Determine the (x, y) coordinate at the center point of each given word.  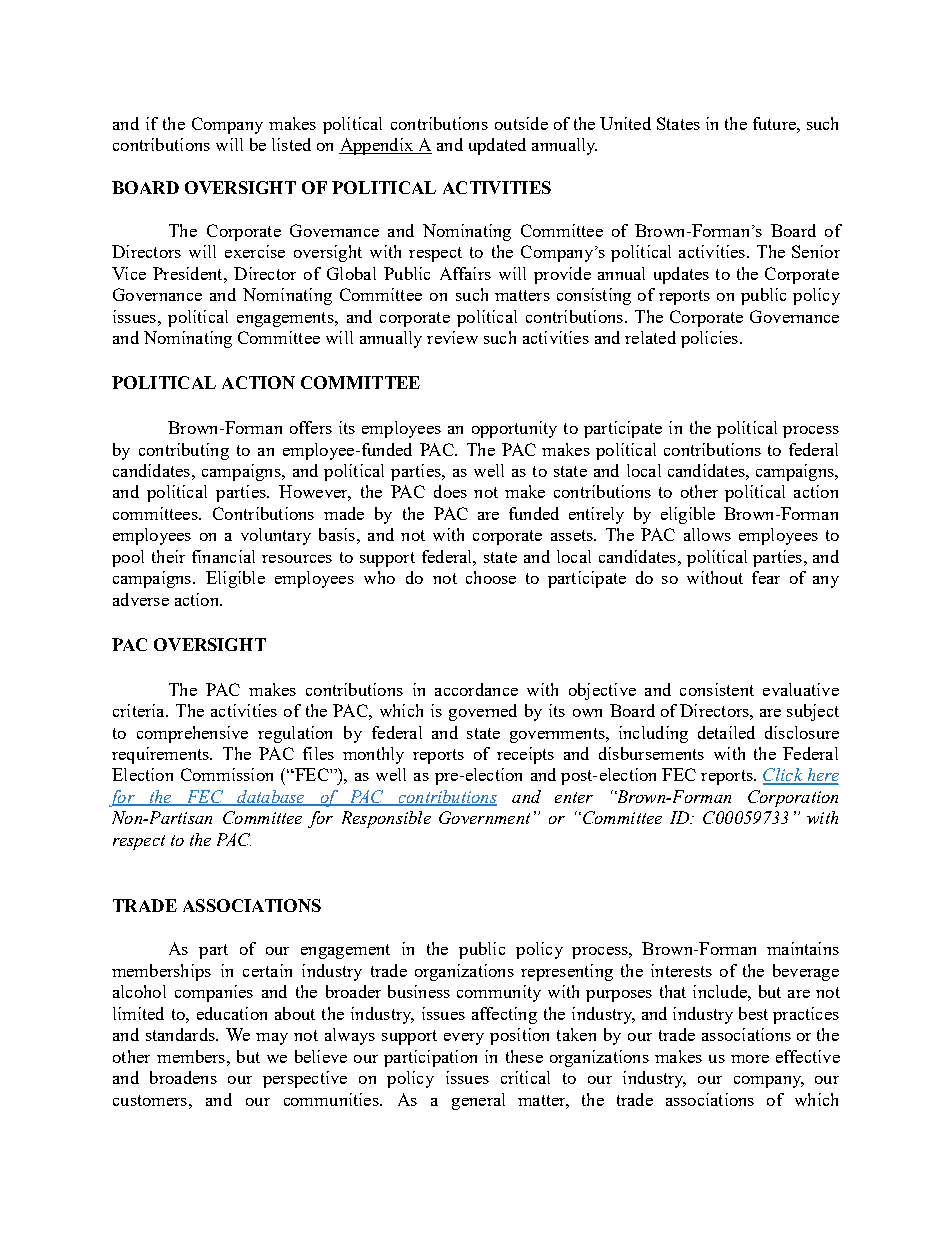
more (750, 1059)
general (478, 1101)
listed (291, 144)
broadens (183, 1077)
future (775, 123)
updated (497, 146)
